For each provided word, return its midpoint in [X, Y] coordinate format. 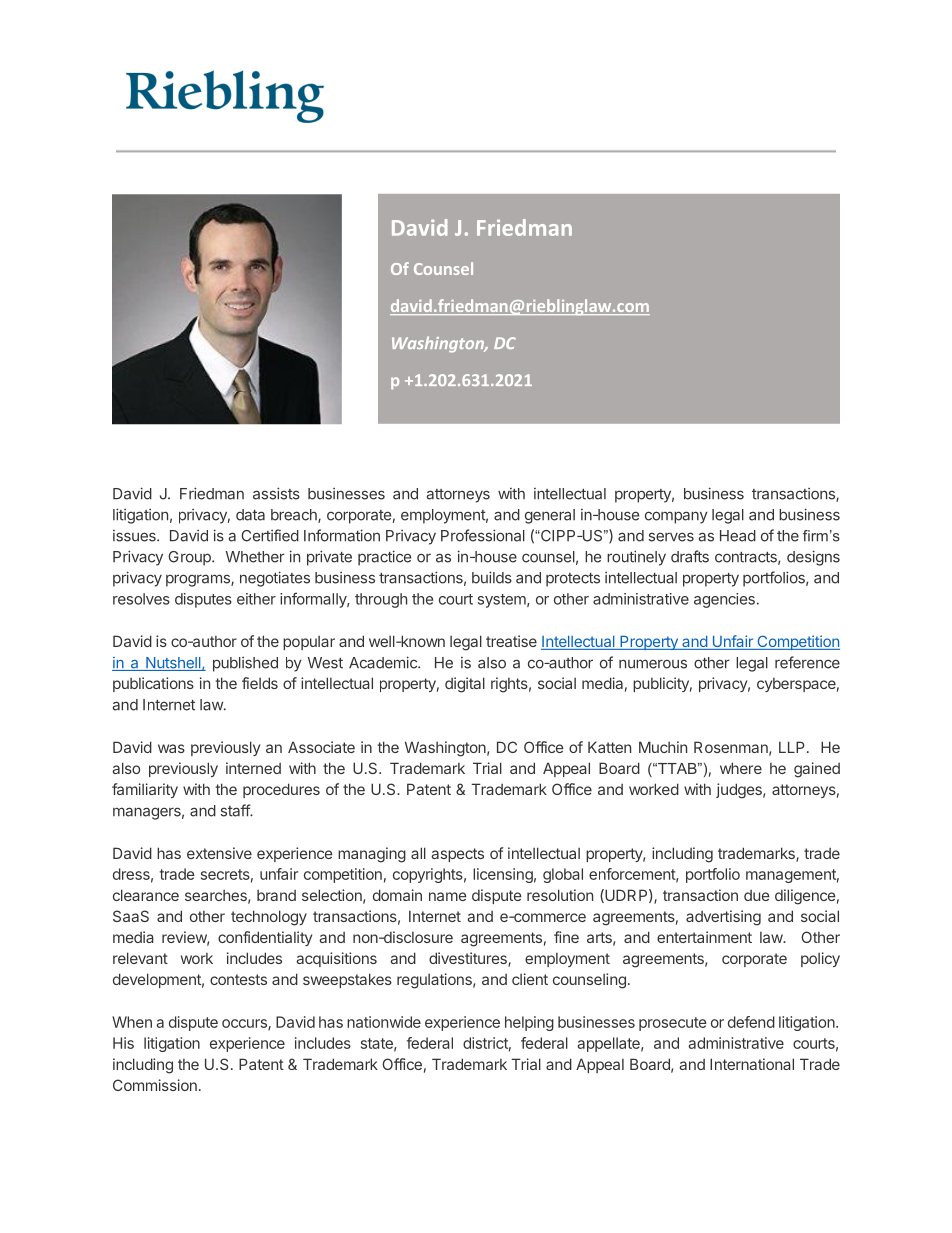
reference [807, 662]
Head [738, 536]
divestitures [469, 959]
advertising [723, 918]
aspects [457, 855]
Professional [483, 535]
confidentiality [265, 938]
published [245, 664]
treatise [511, 641]
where [741, 768]
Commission [155, 1085]
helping [529, 1023]
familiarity [145, 790]
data [250, 515]
